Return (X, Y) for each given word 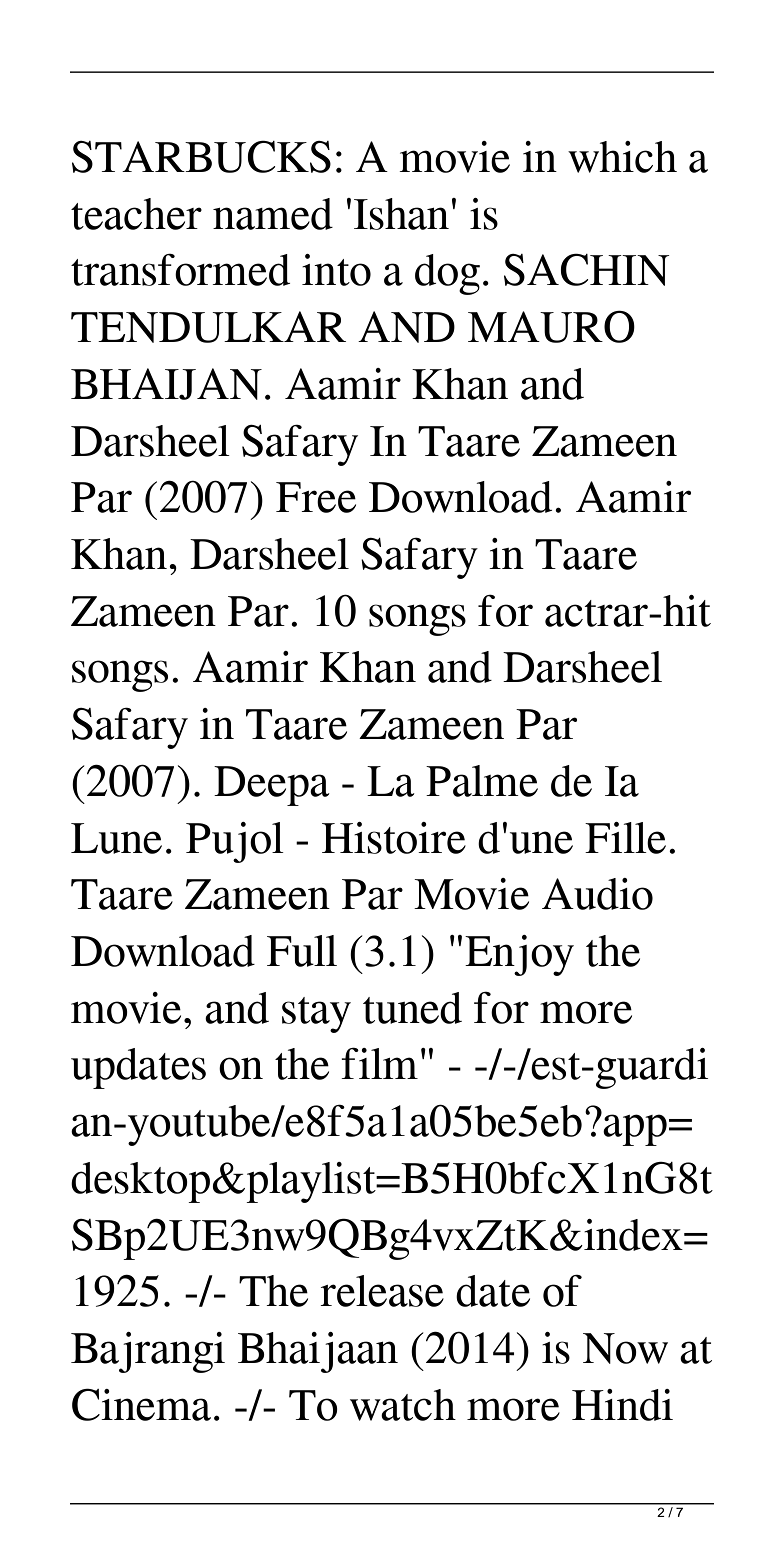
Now (625, 1348)
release (382, 1291)
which (622, 157)
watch (403, 1405)
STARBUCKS (201, 157)
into (336, 270)
